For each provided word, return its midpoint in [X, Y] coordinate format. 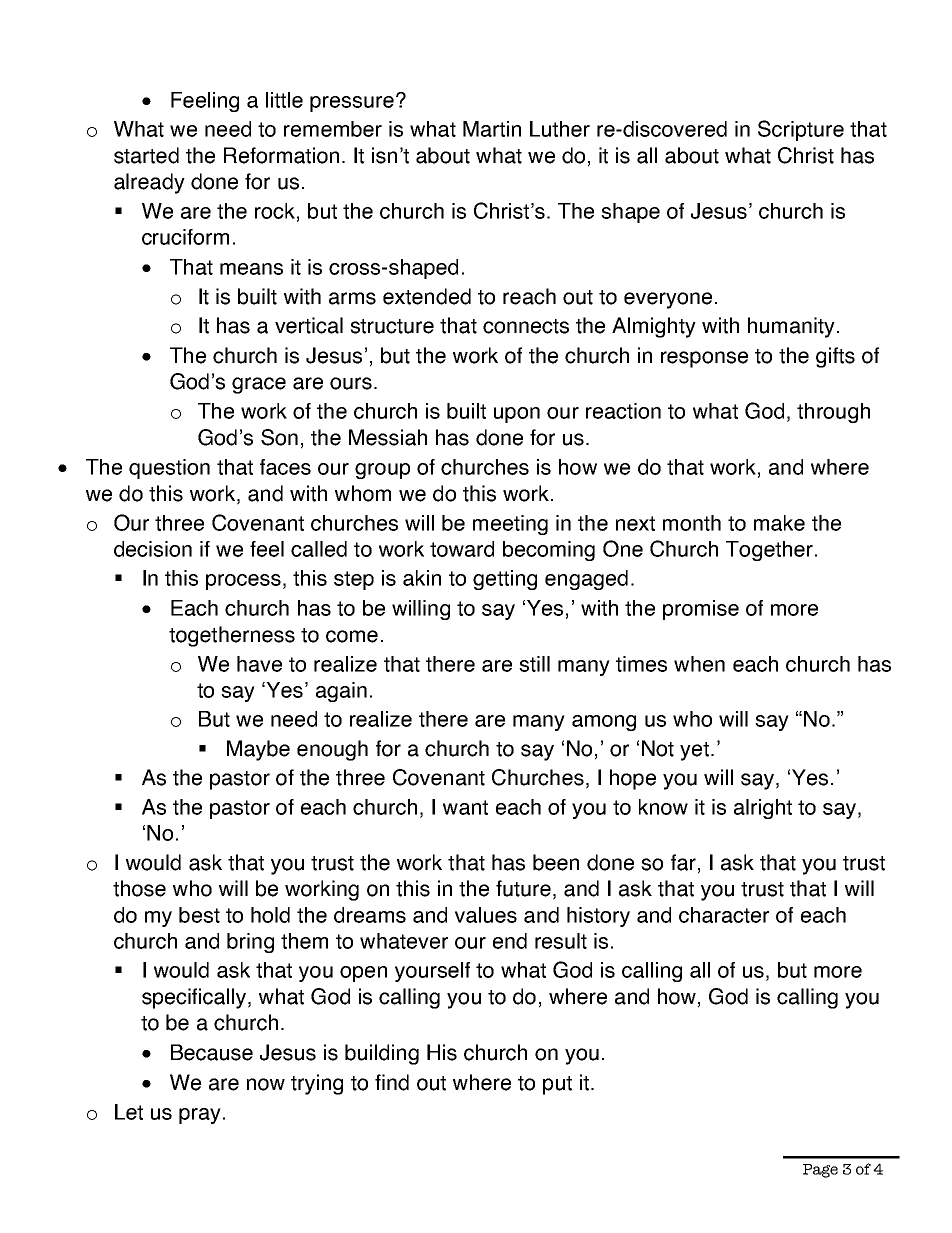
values [486, 915]
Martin [492, 129]
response [704, 359]
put [557, 1085]
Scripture [801, 130]
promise [701, 610]
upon [517, 415]
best [199, 915]
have [259, 664]
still [534, 664]
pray [200, 1116]
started [146, 155]
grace [259, 385]
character [724, 915]
